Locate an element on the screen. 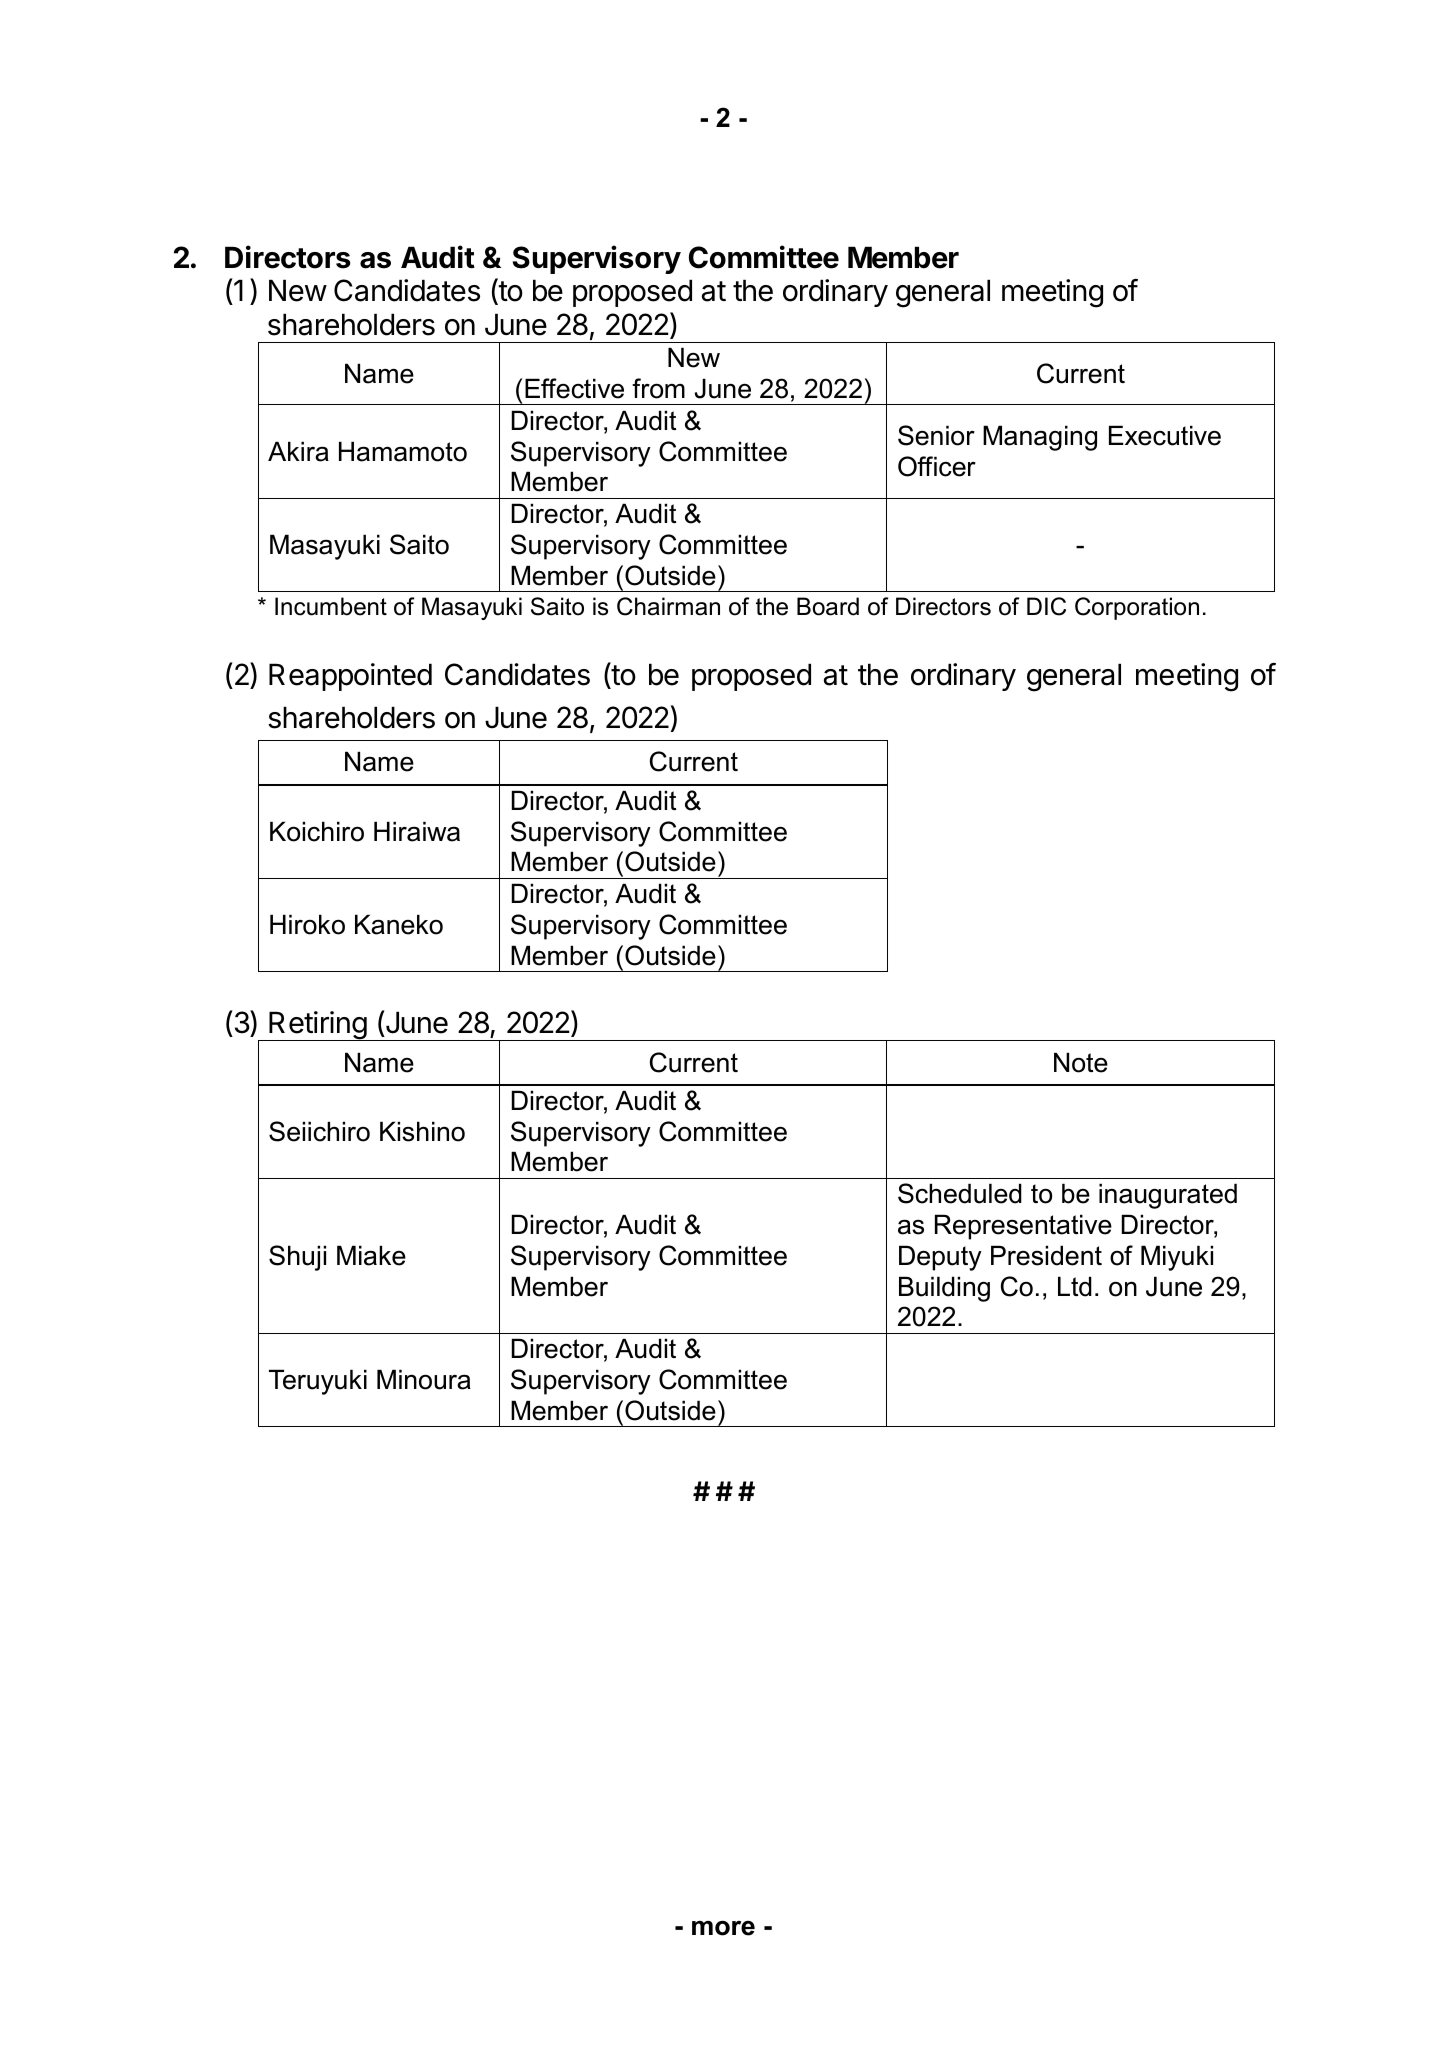 The height and width of the screenshot is (2045, 1446). Akira is located at coordinates (298, 451).
